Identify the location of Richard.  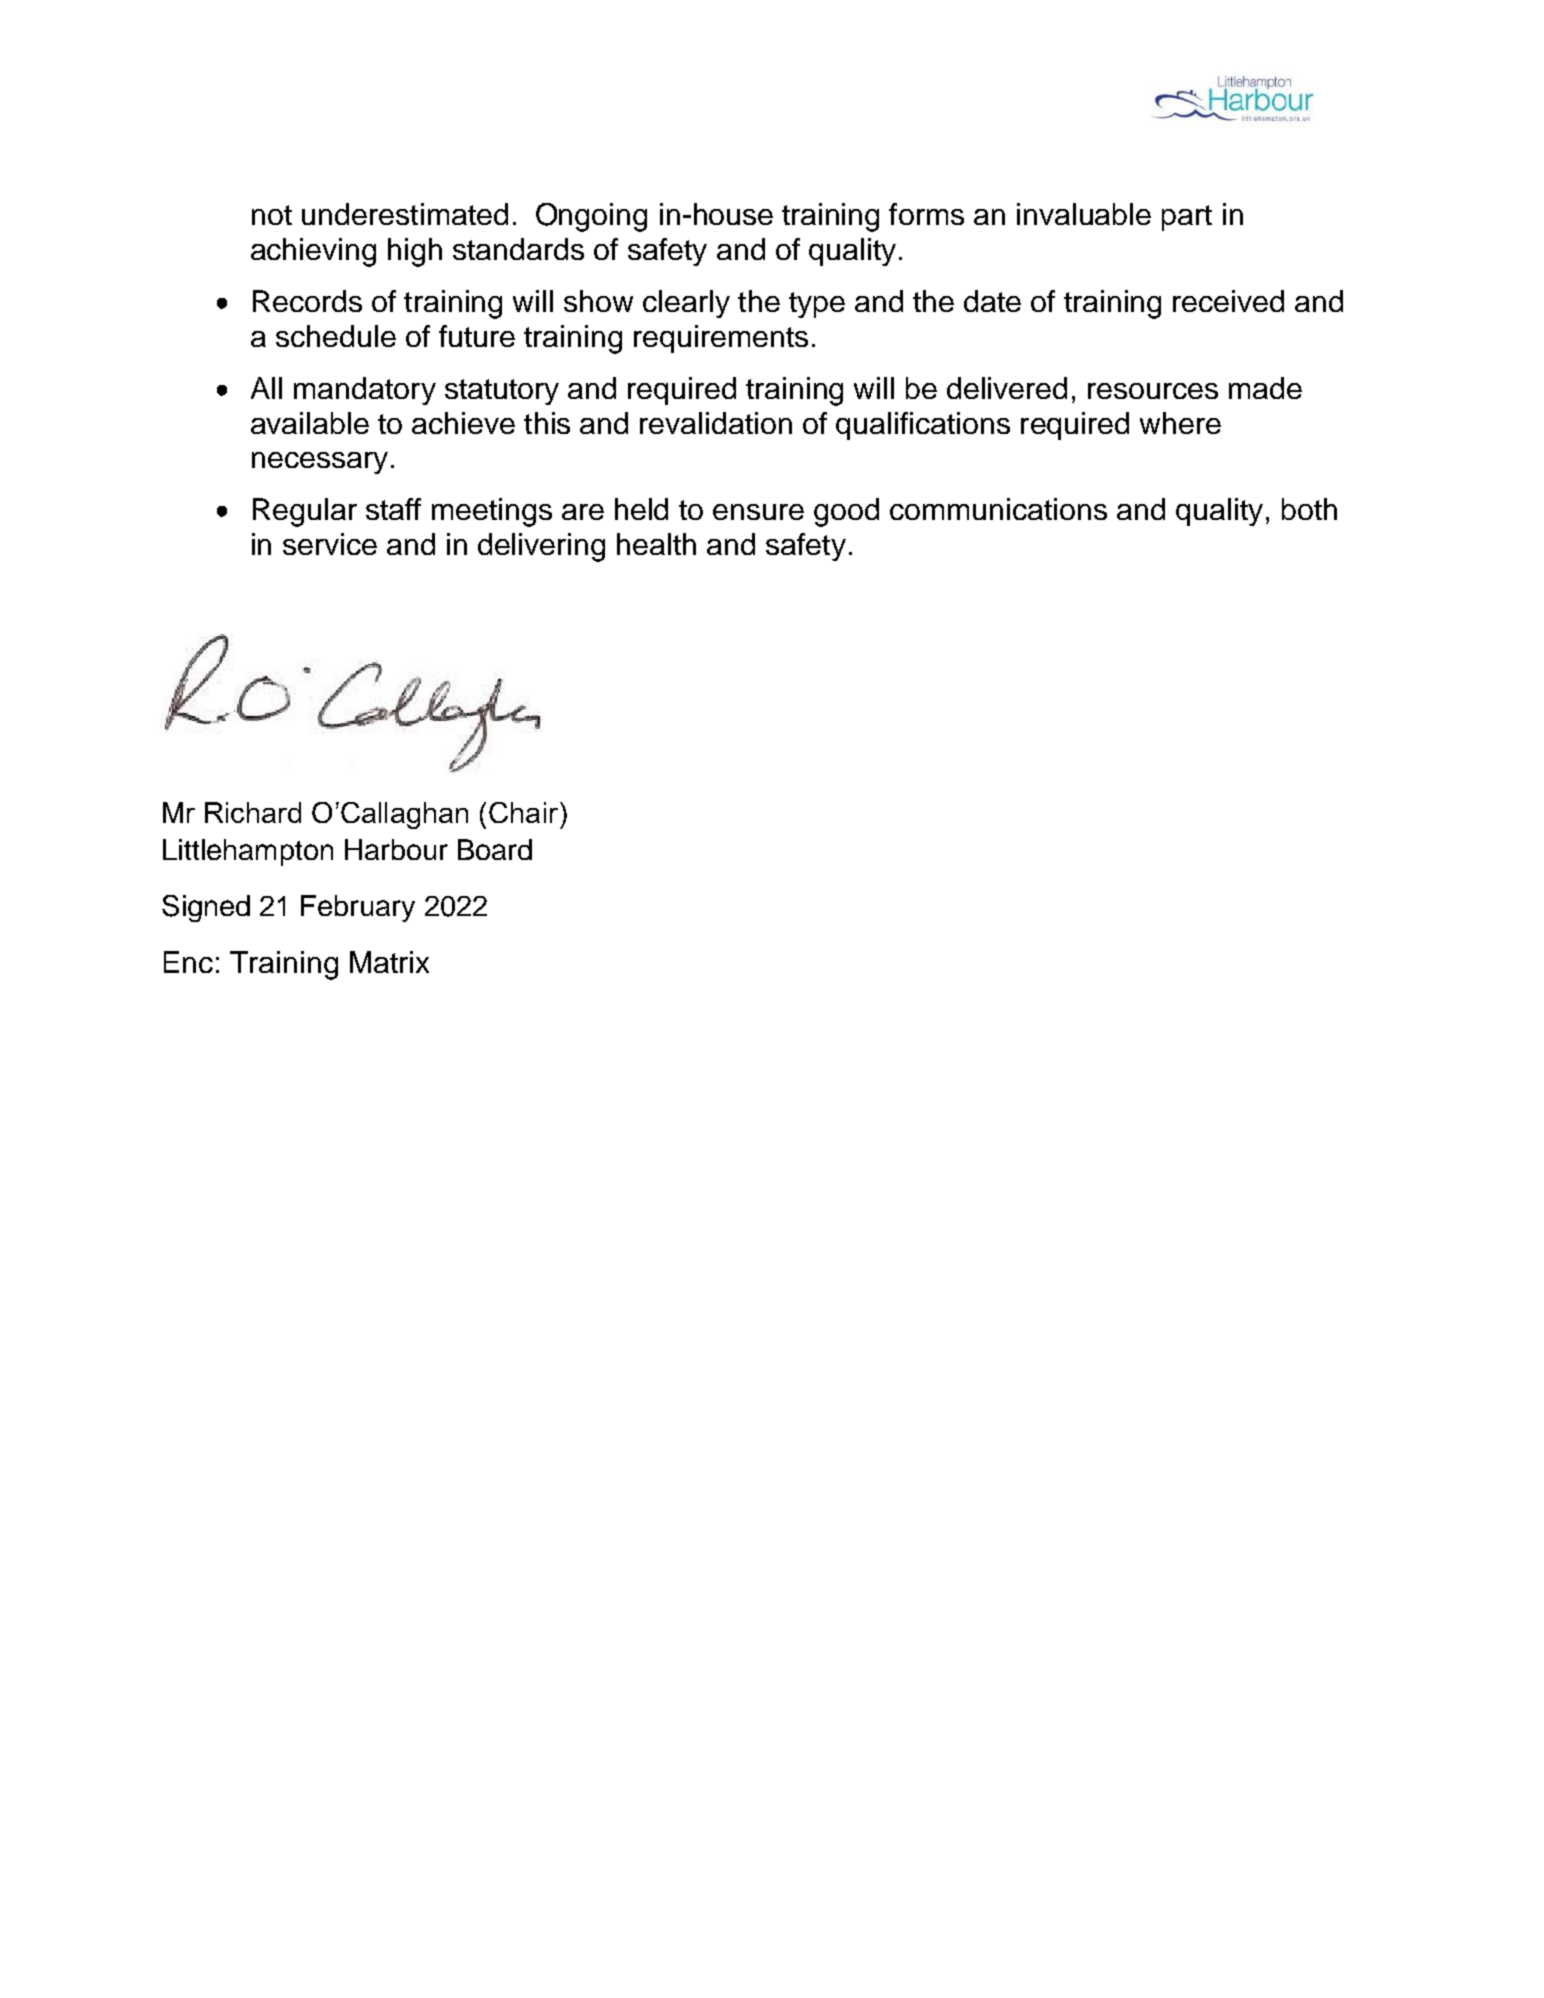
(253, 812).
